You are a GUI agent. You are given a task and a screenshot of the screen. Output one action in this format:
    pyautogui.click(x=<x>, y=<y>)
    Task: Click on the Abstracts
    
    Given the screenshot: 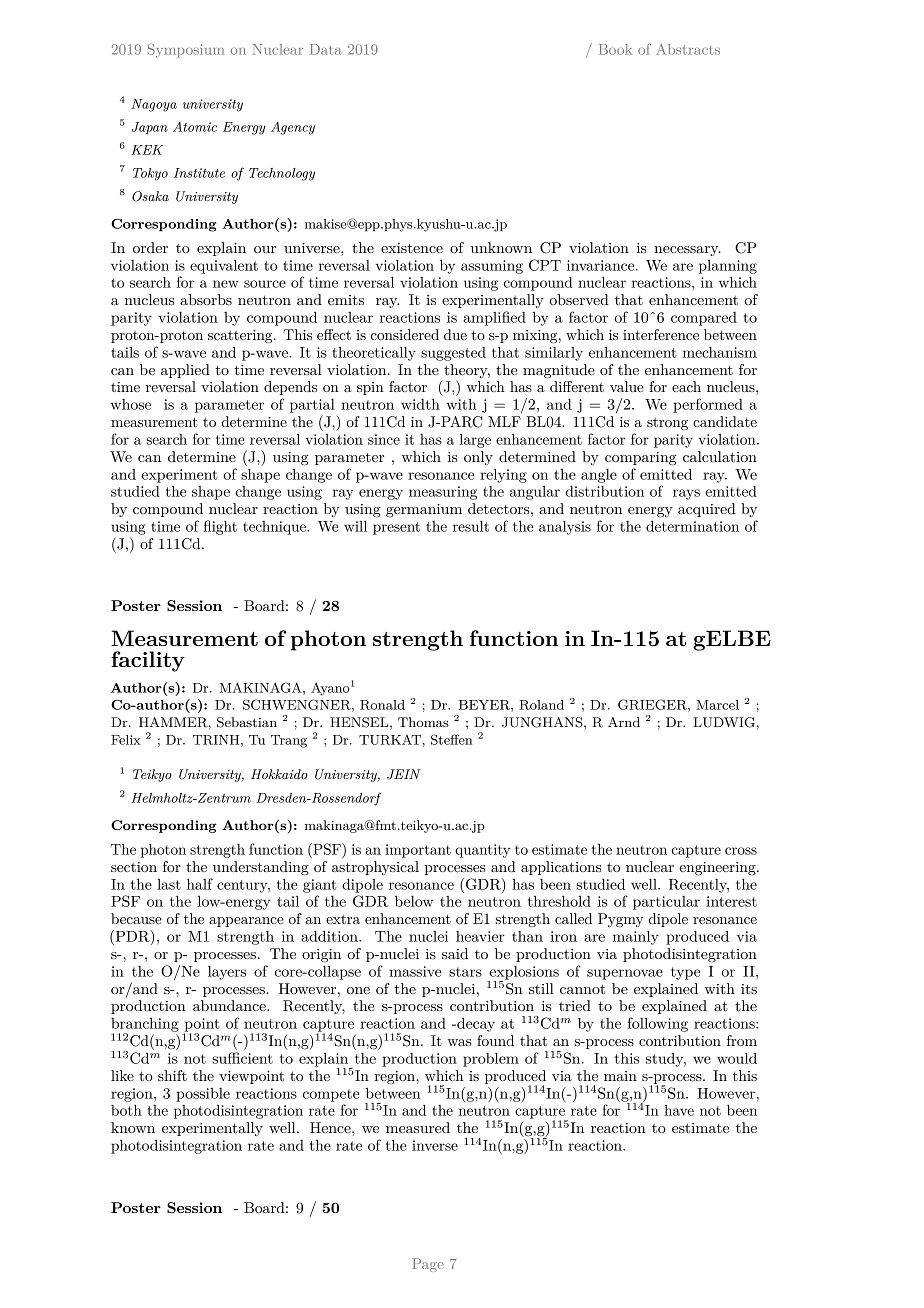 What is the action you would take?
    pyautogui.click(x=688, y=49)
